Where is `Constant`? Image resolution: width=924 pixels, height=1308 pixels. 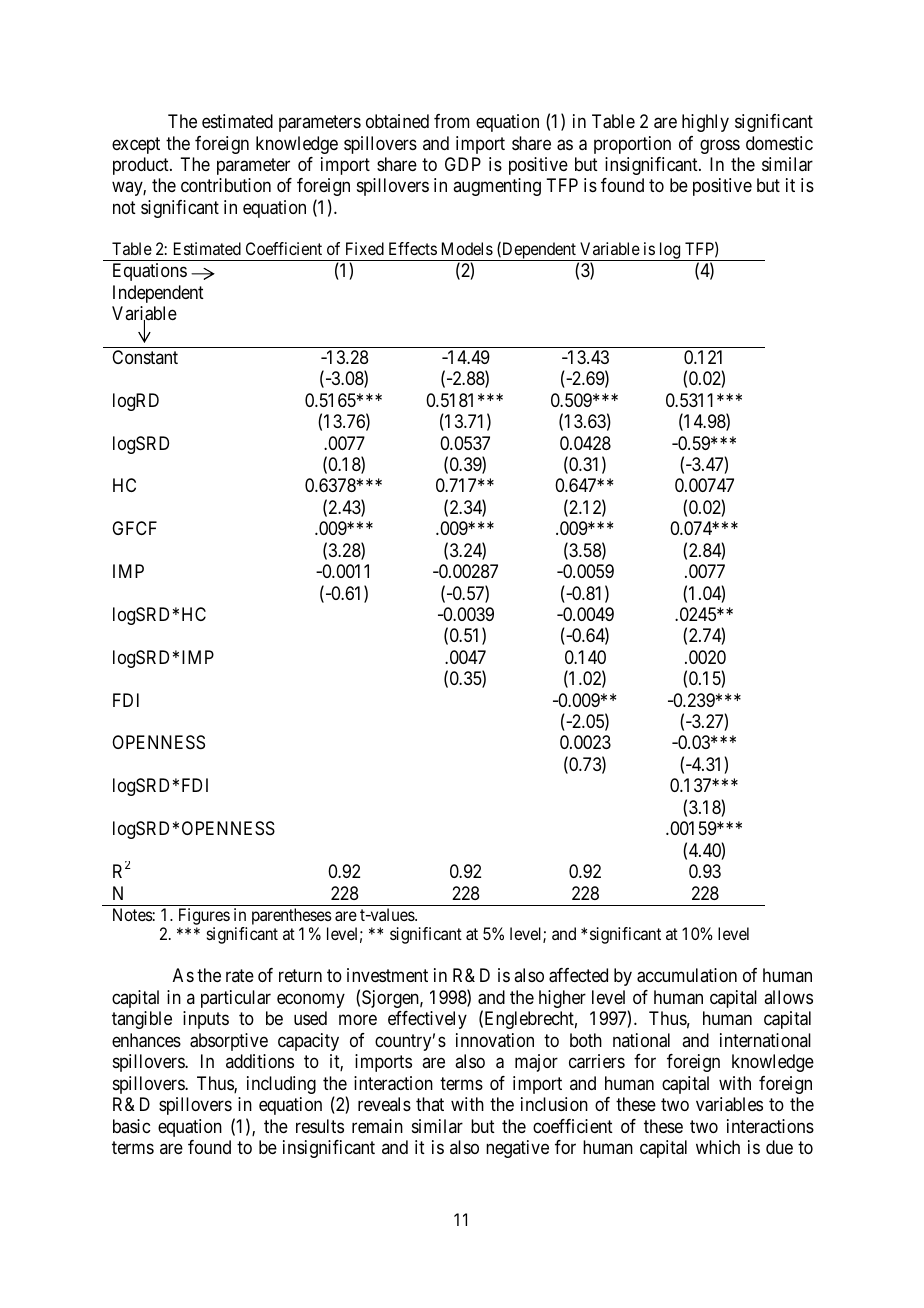 Constant is located at coordinates (145, 357).
